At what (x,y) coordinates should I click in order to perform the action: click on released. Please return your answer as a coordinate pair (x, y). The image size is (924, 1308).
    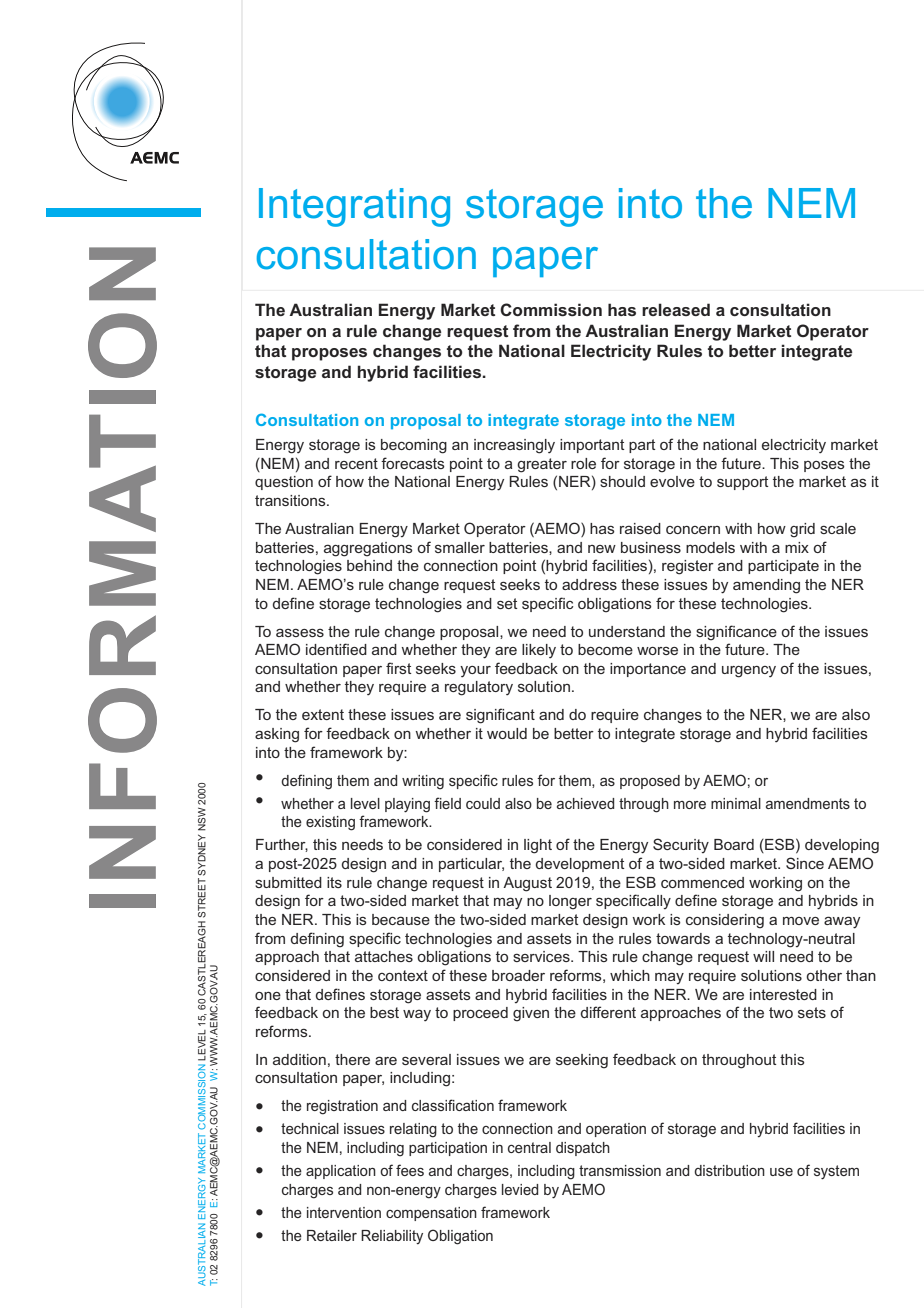
    Looking at the image, I should click on (676, 309).
